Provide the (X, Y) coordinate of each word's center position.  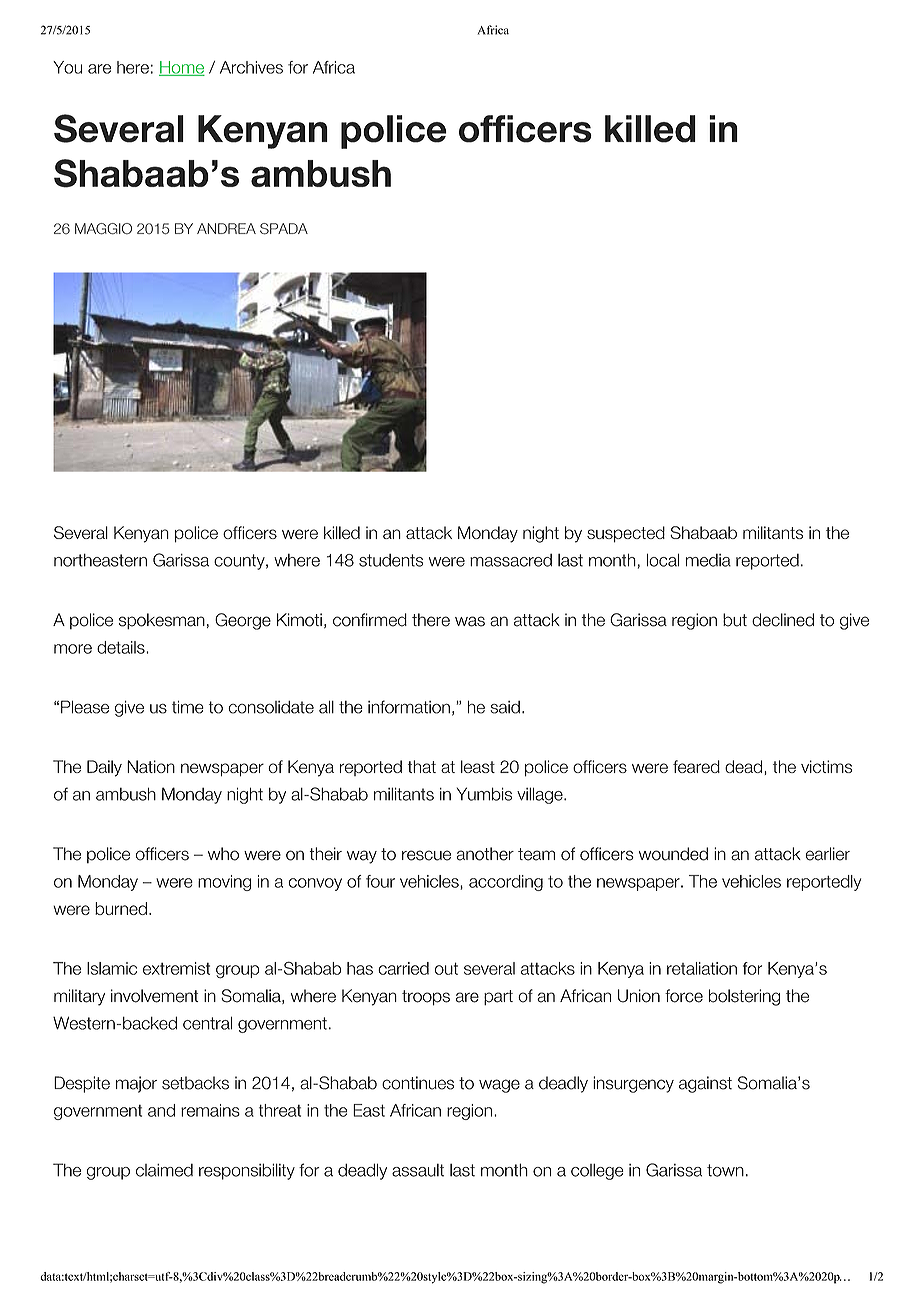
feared (696, 766)
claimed (164, 1170)
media (708, 560)
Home (182, 68)
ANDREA (226, 228)
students (391, 560)
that (422, 766)
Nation (151, 766)
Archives (251, 67)
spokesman (162, 621)
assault (418, 1170)
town (725, 1170)
